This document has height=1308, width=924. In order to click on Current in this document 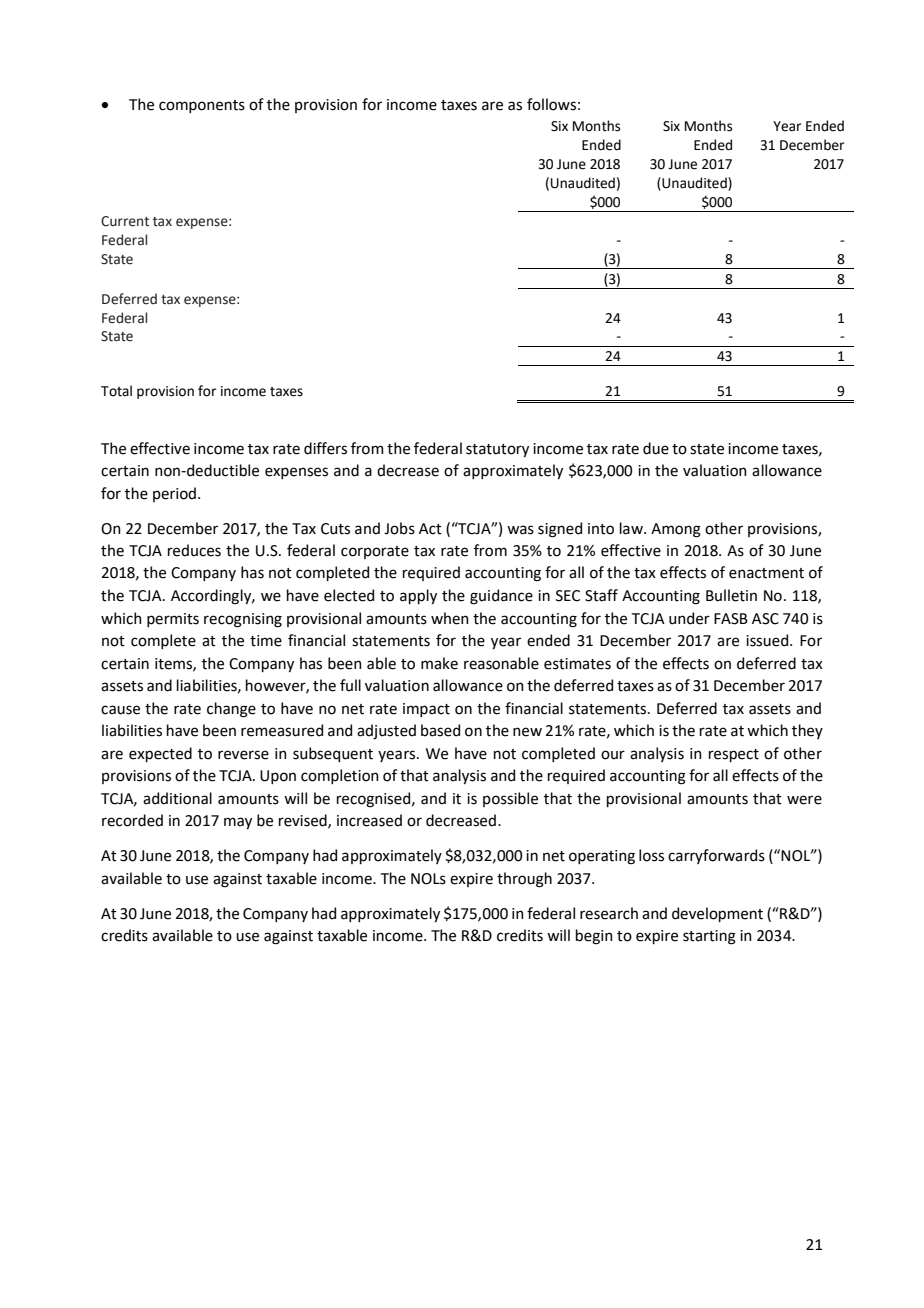, I will do `click(125, 221)`.
